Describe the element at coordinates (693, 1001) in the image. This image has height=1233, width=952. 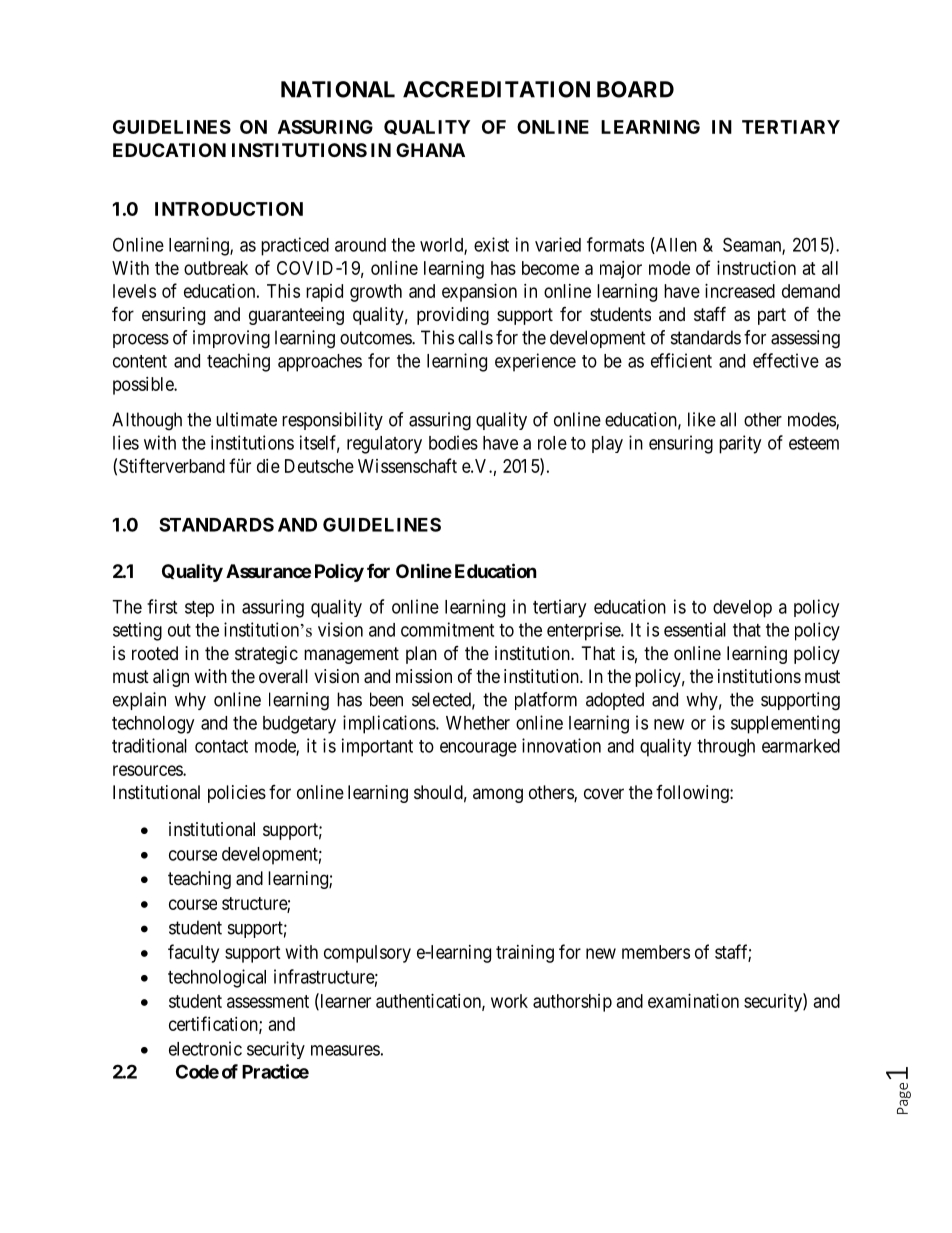
I see `examination` at that location.
